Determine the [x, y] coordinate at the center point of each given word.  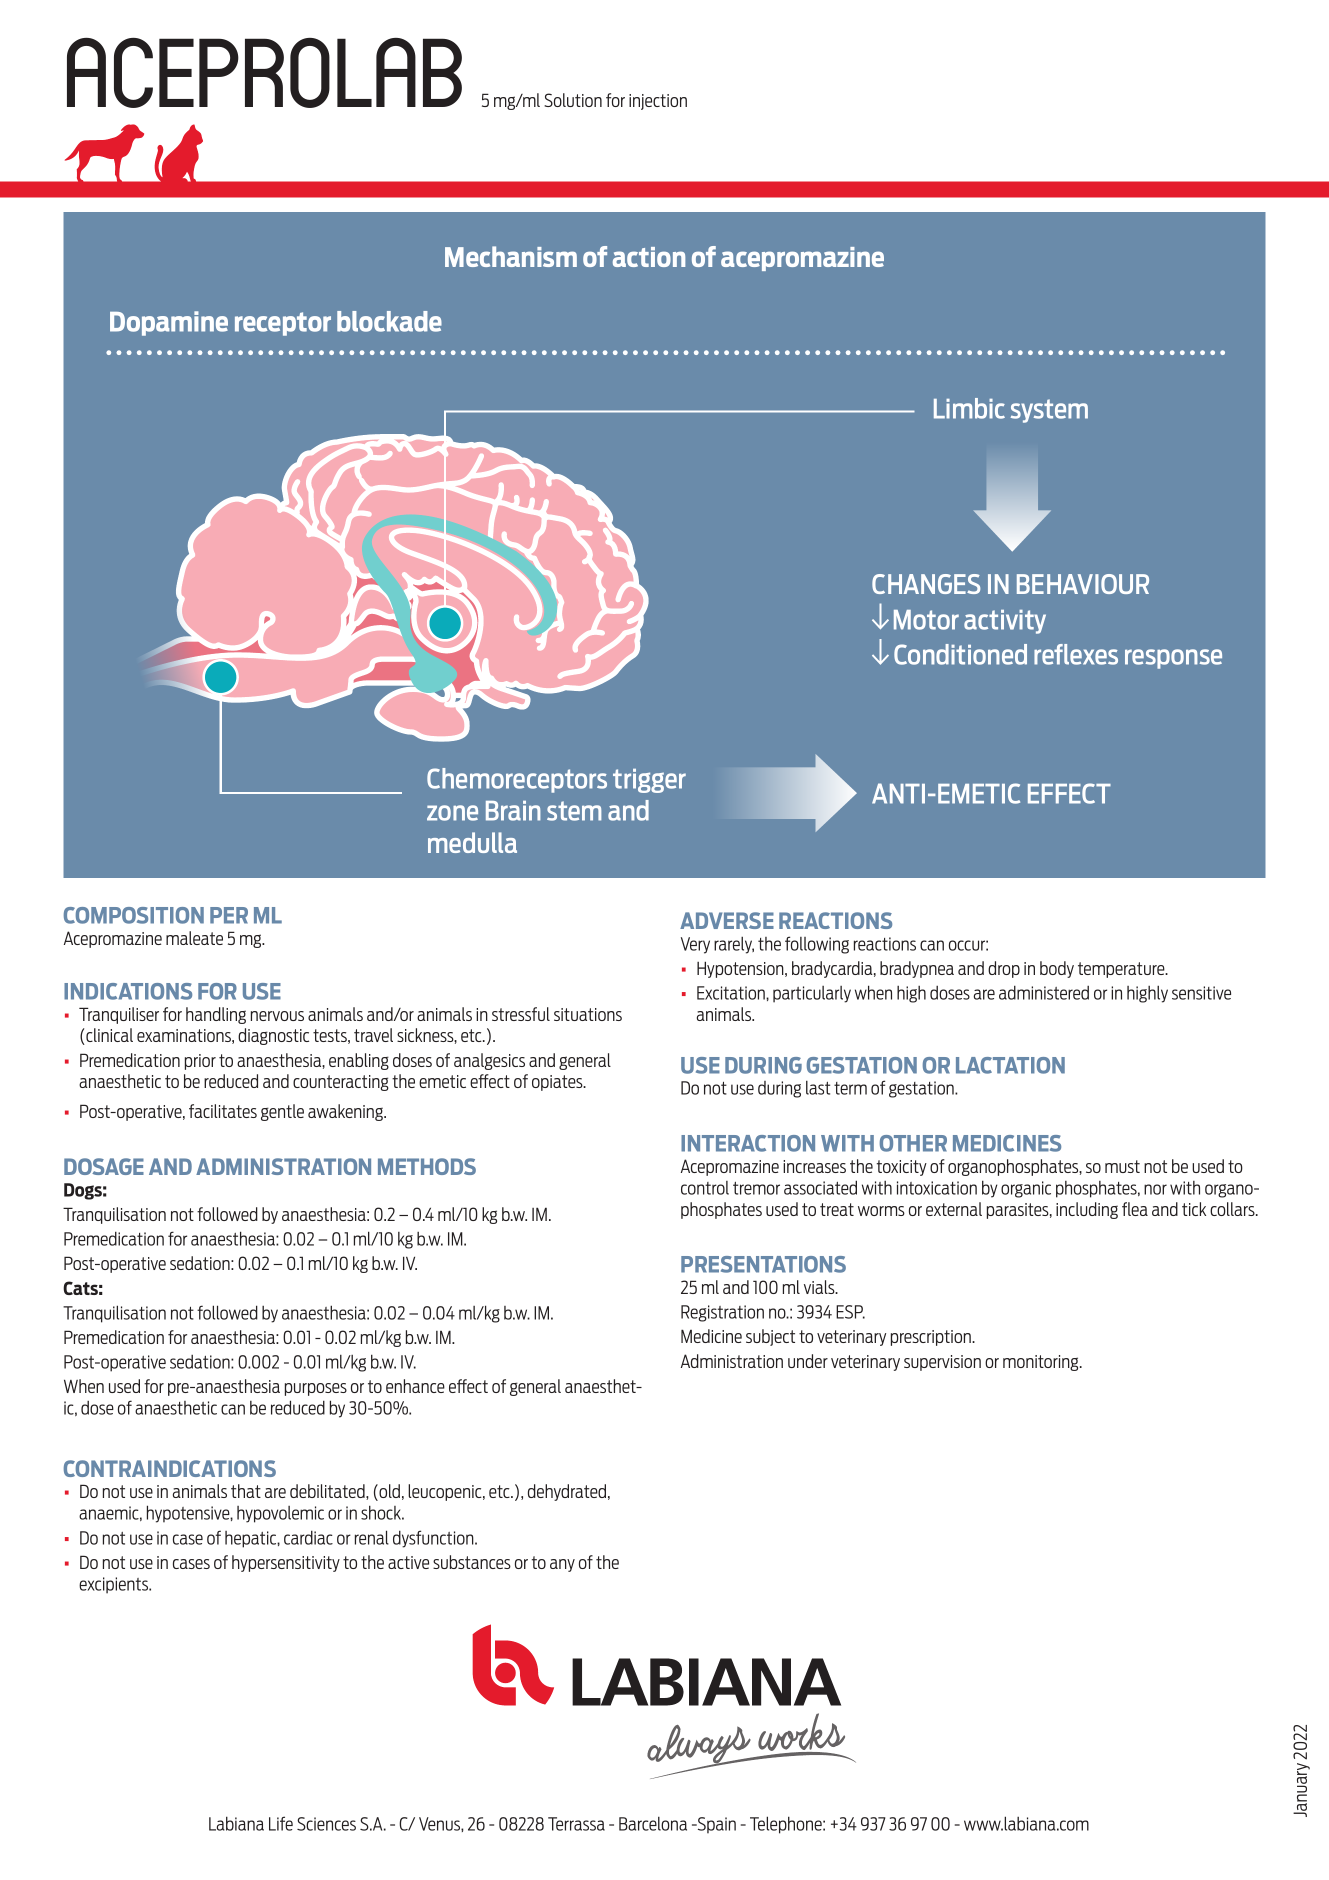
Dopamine [169, 323]
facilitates [223, 1111]
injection [658, 102]
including [1087, 1210]
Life [281, 1823]
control [705, 1188]
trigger [649, 781]
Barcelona [653, 1824]
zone [452, 813]
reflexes [1076, 654]
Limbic [969, 408]
